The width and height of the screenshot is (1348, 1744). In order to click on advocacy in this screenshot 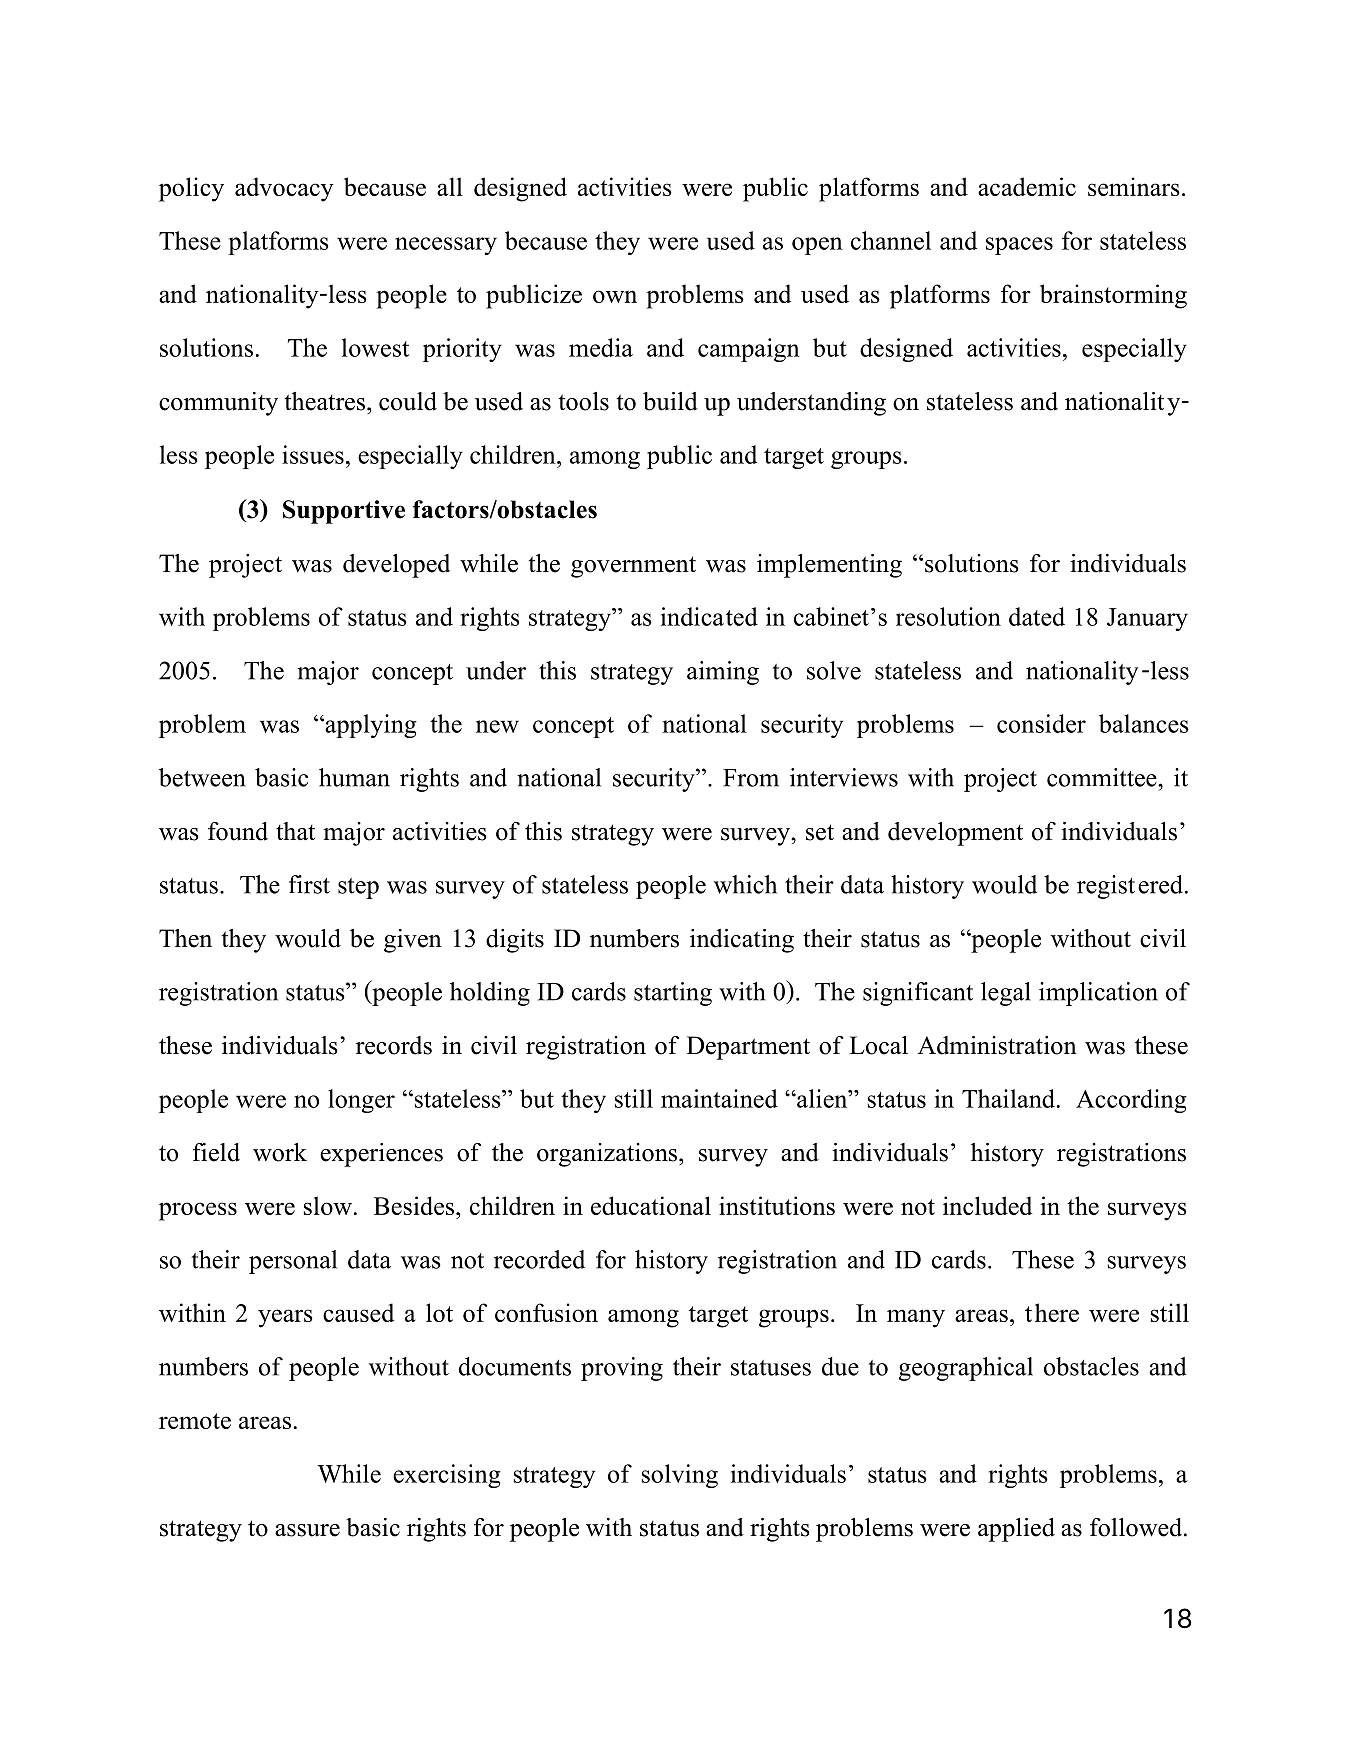, I will do `click(284, 189)`.
